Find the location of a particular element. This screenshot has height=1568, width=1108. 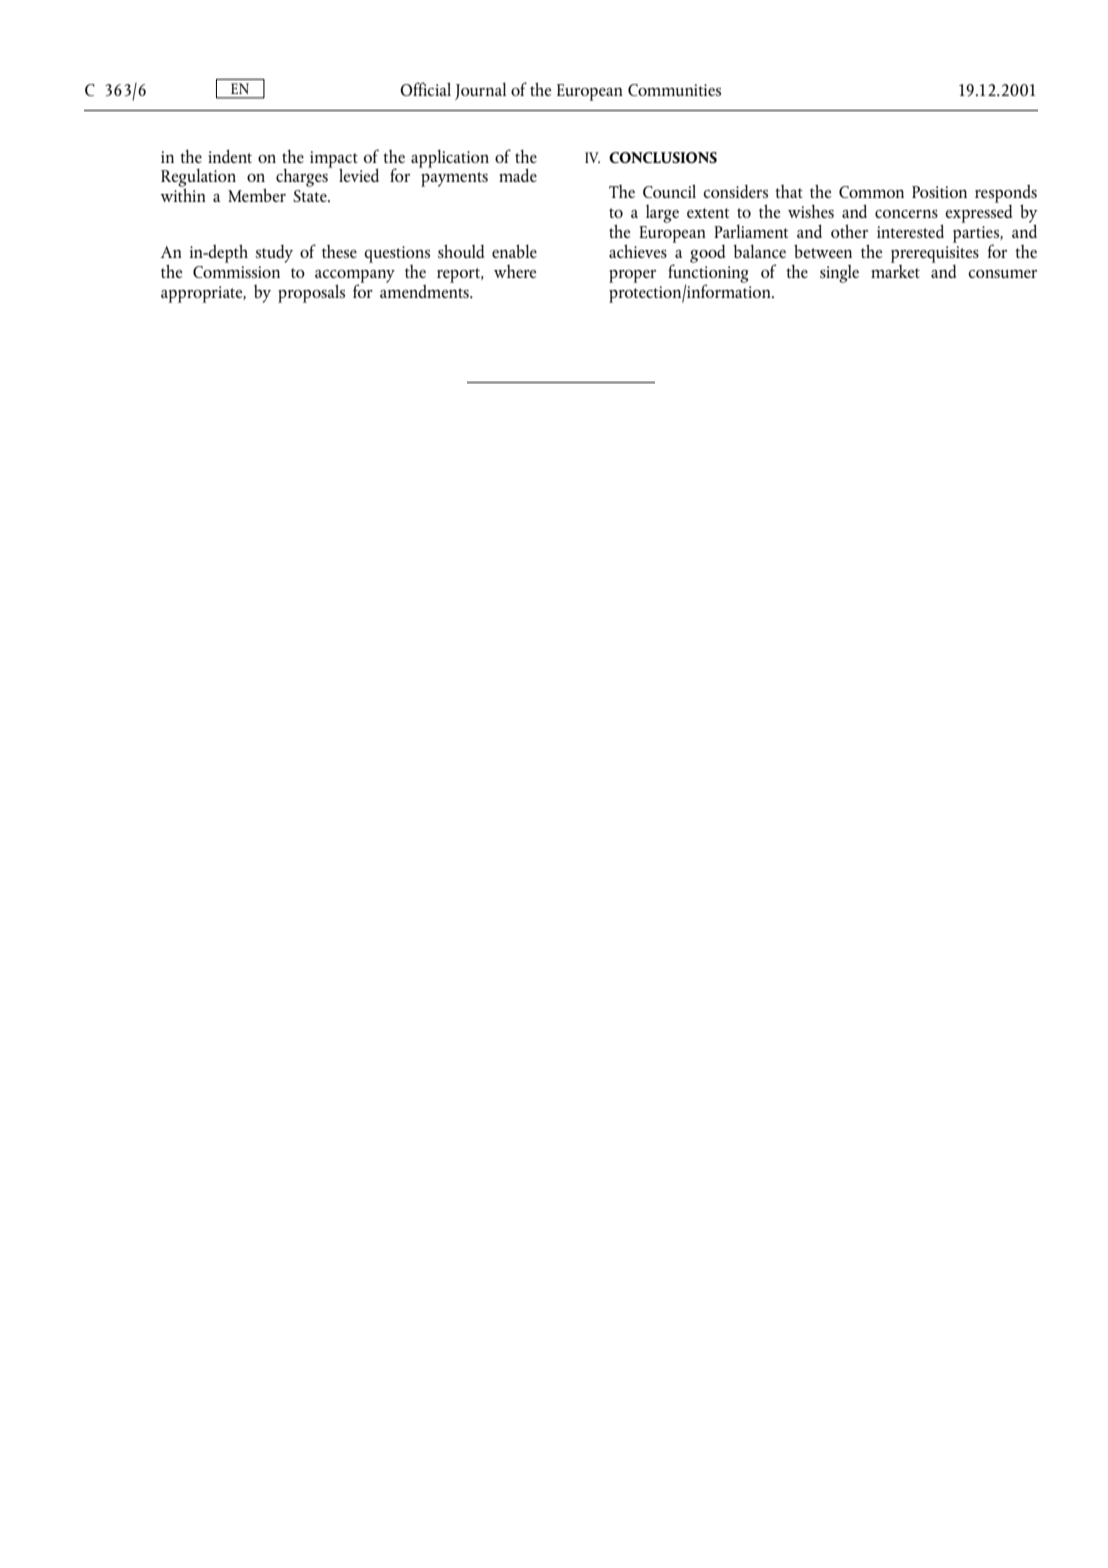

Communities is located at coordinates (674, 90).
